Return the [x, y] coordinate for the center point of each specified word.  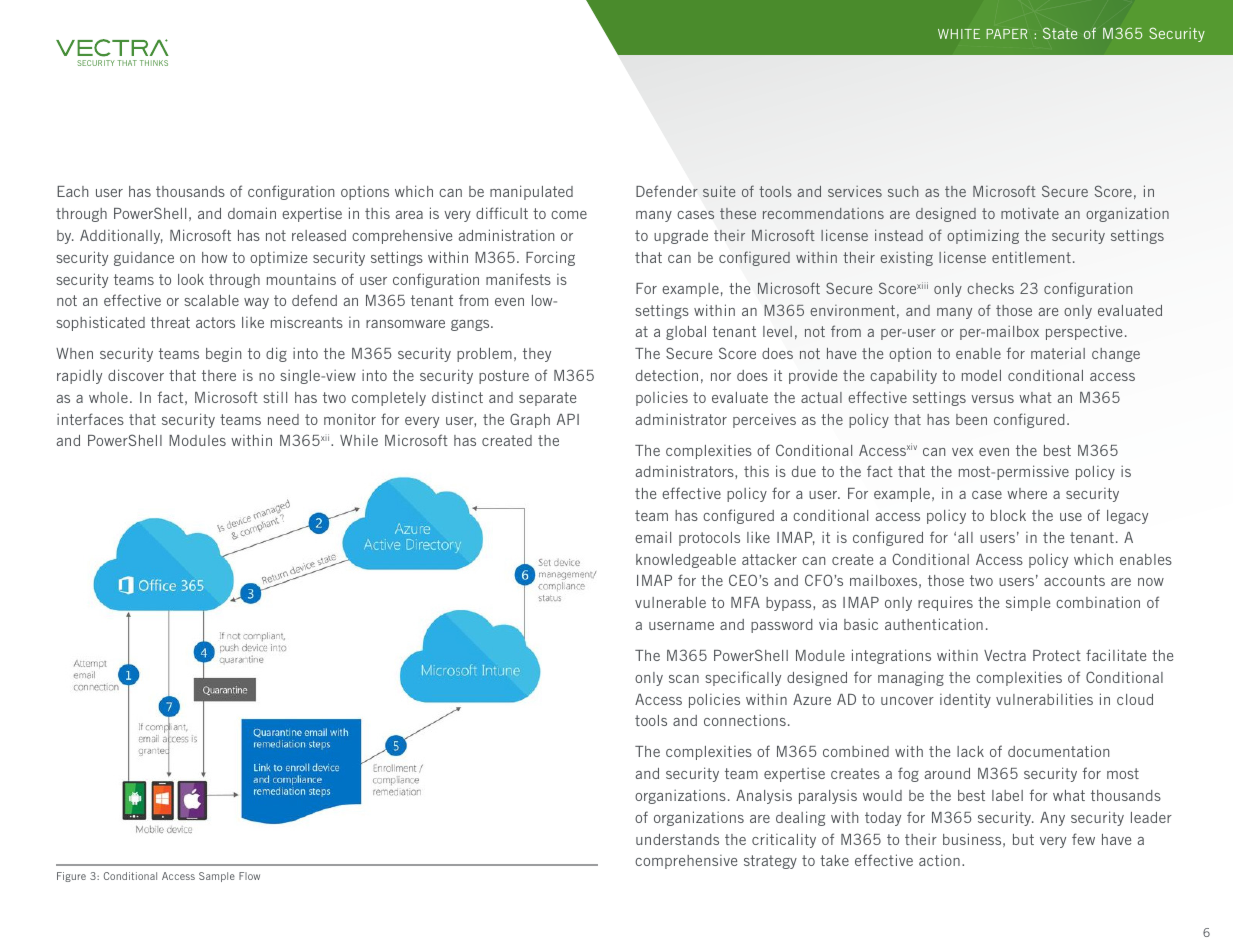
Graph [530, 420]
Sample [217, 877]
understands [677, 839]
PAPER [1006, 34]
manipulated [531, 192]
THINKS [154, 63]
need [283, 419]
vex [962, 452]
